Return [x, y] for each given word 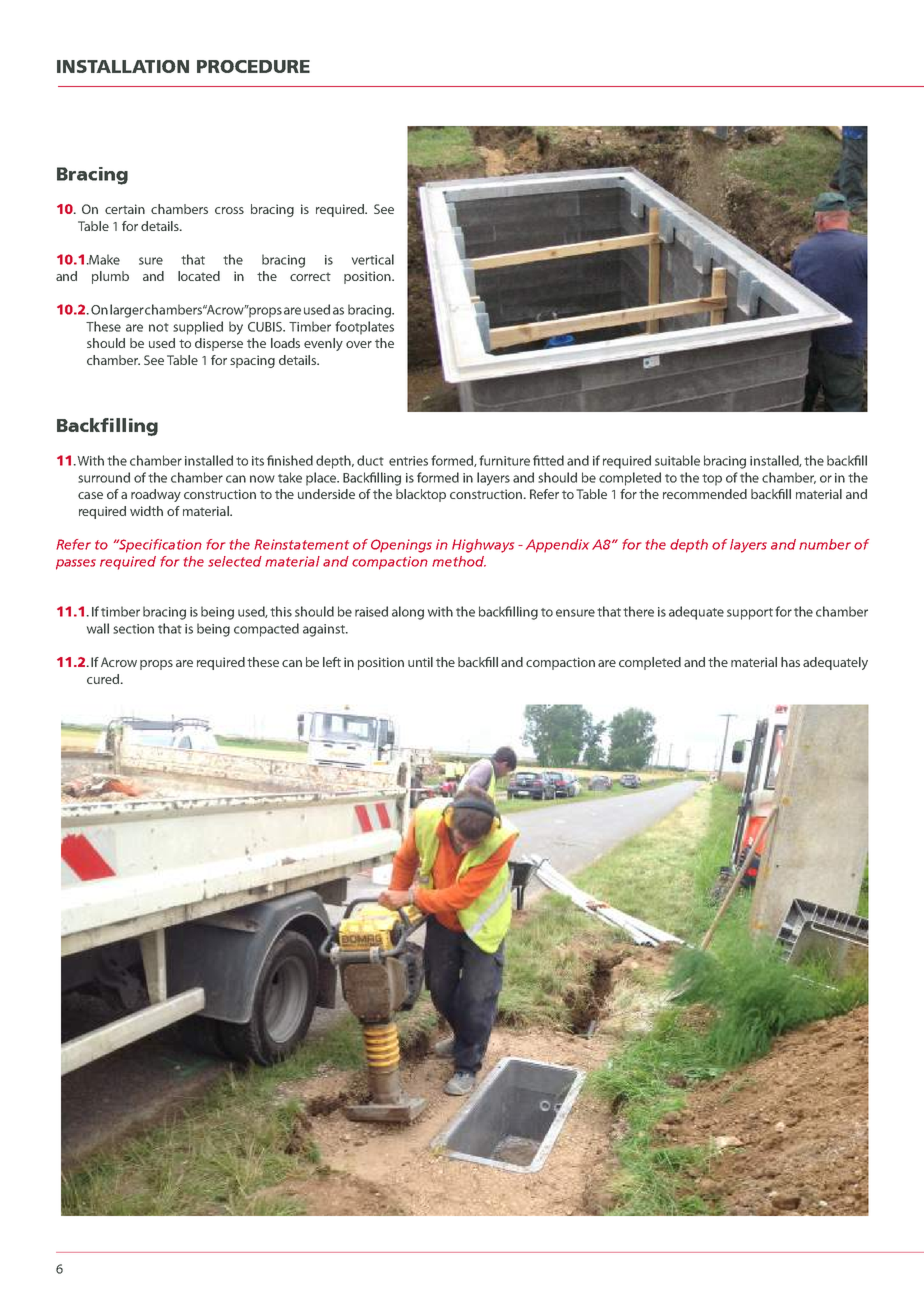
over [359, 344]
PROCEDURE [253, 66]
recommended [705, 494]
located [199, 276]
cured [103, 679]
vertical [373, 259]
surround [104, 477]
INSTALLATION [123, 66]
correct [310, 276]
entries [408, 461]
